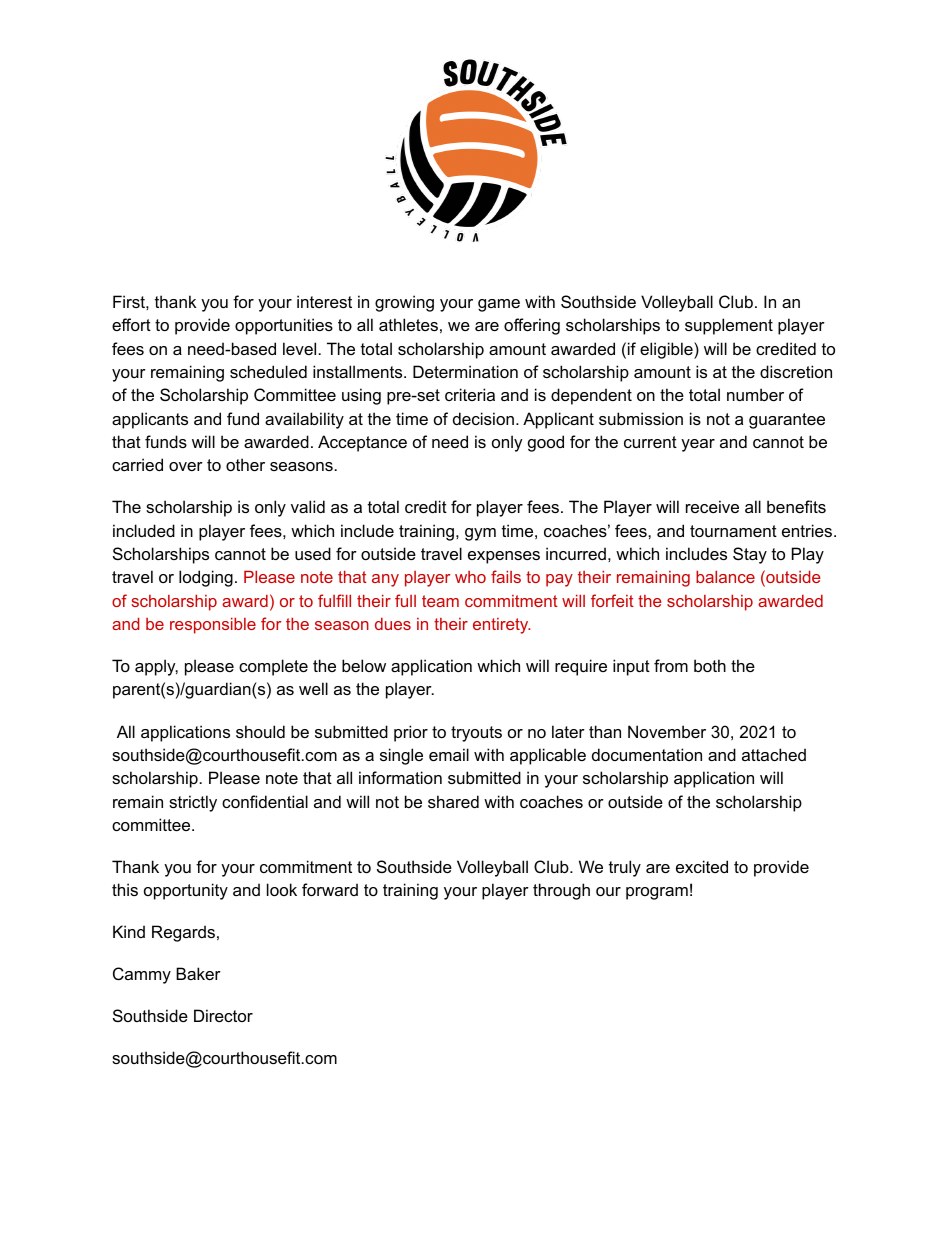 The image size is (952, 1233). What do you see at coordinates (198, 973) in the image?
I see `Baker` at bounding box center [198, 973].
